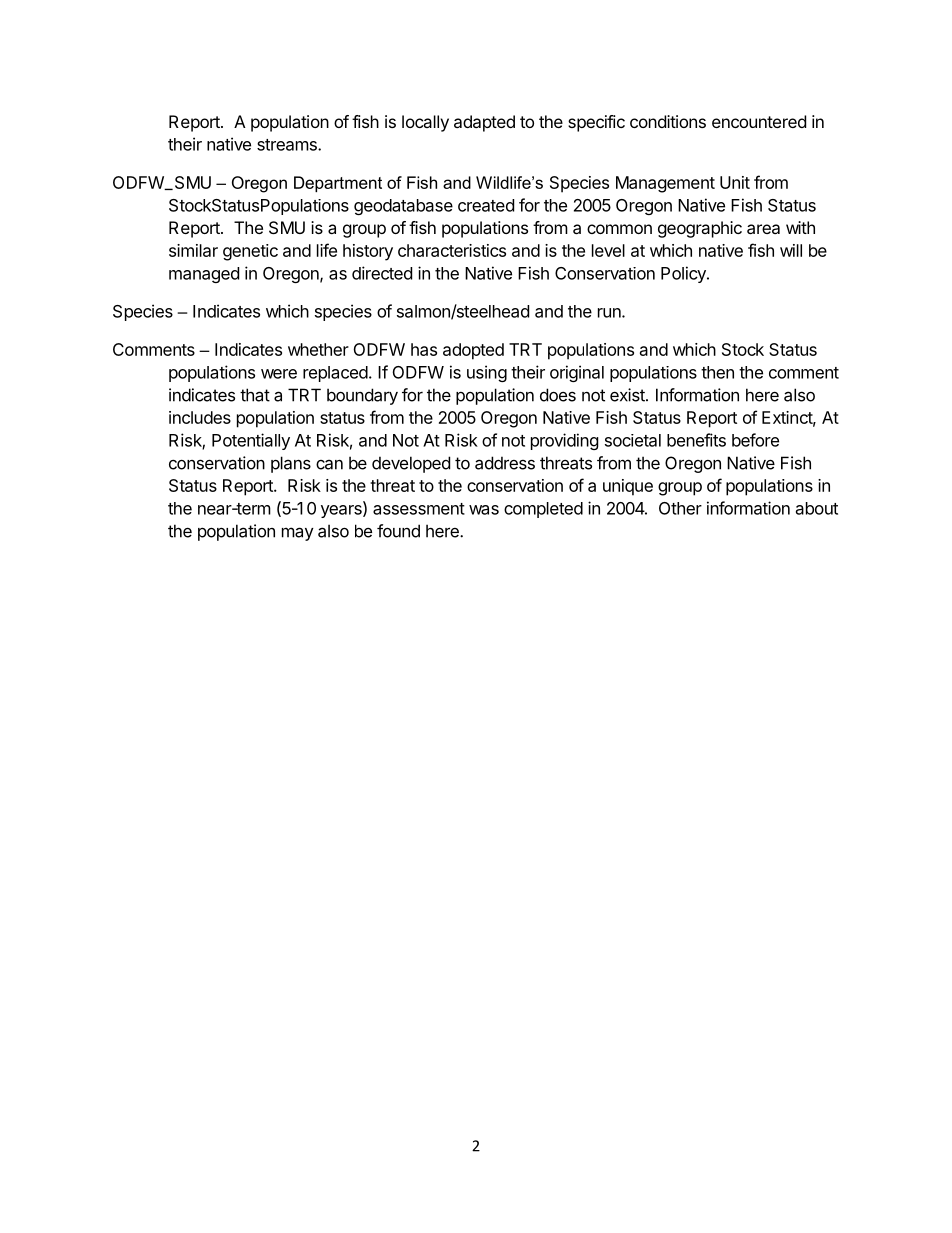 Image resolution: width=952 pixels, height=1233 pixels. I want to click on encountered, so click(759, 121).
